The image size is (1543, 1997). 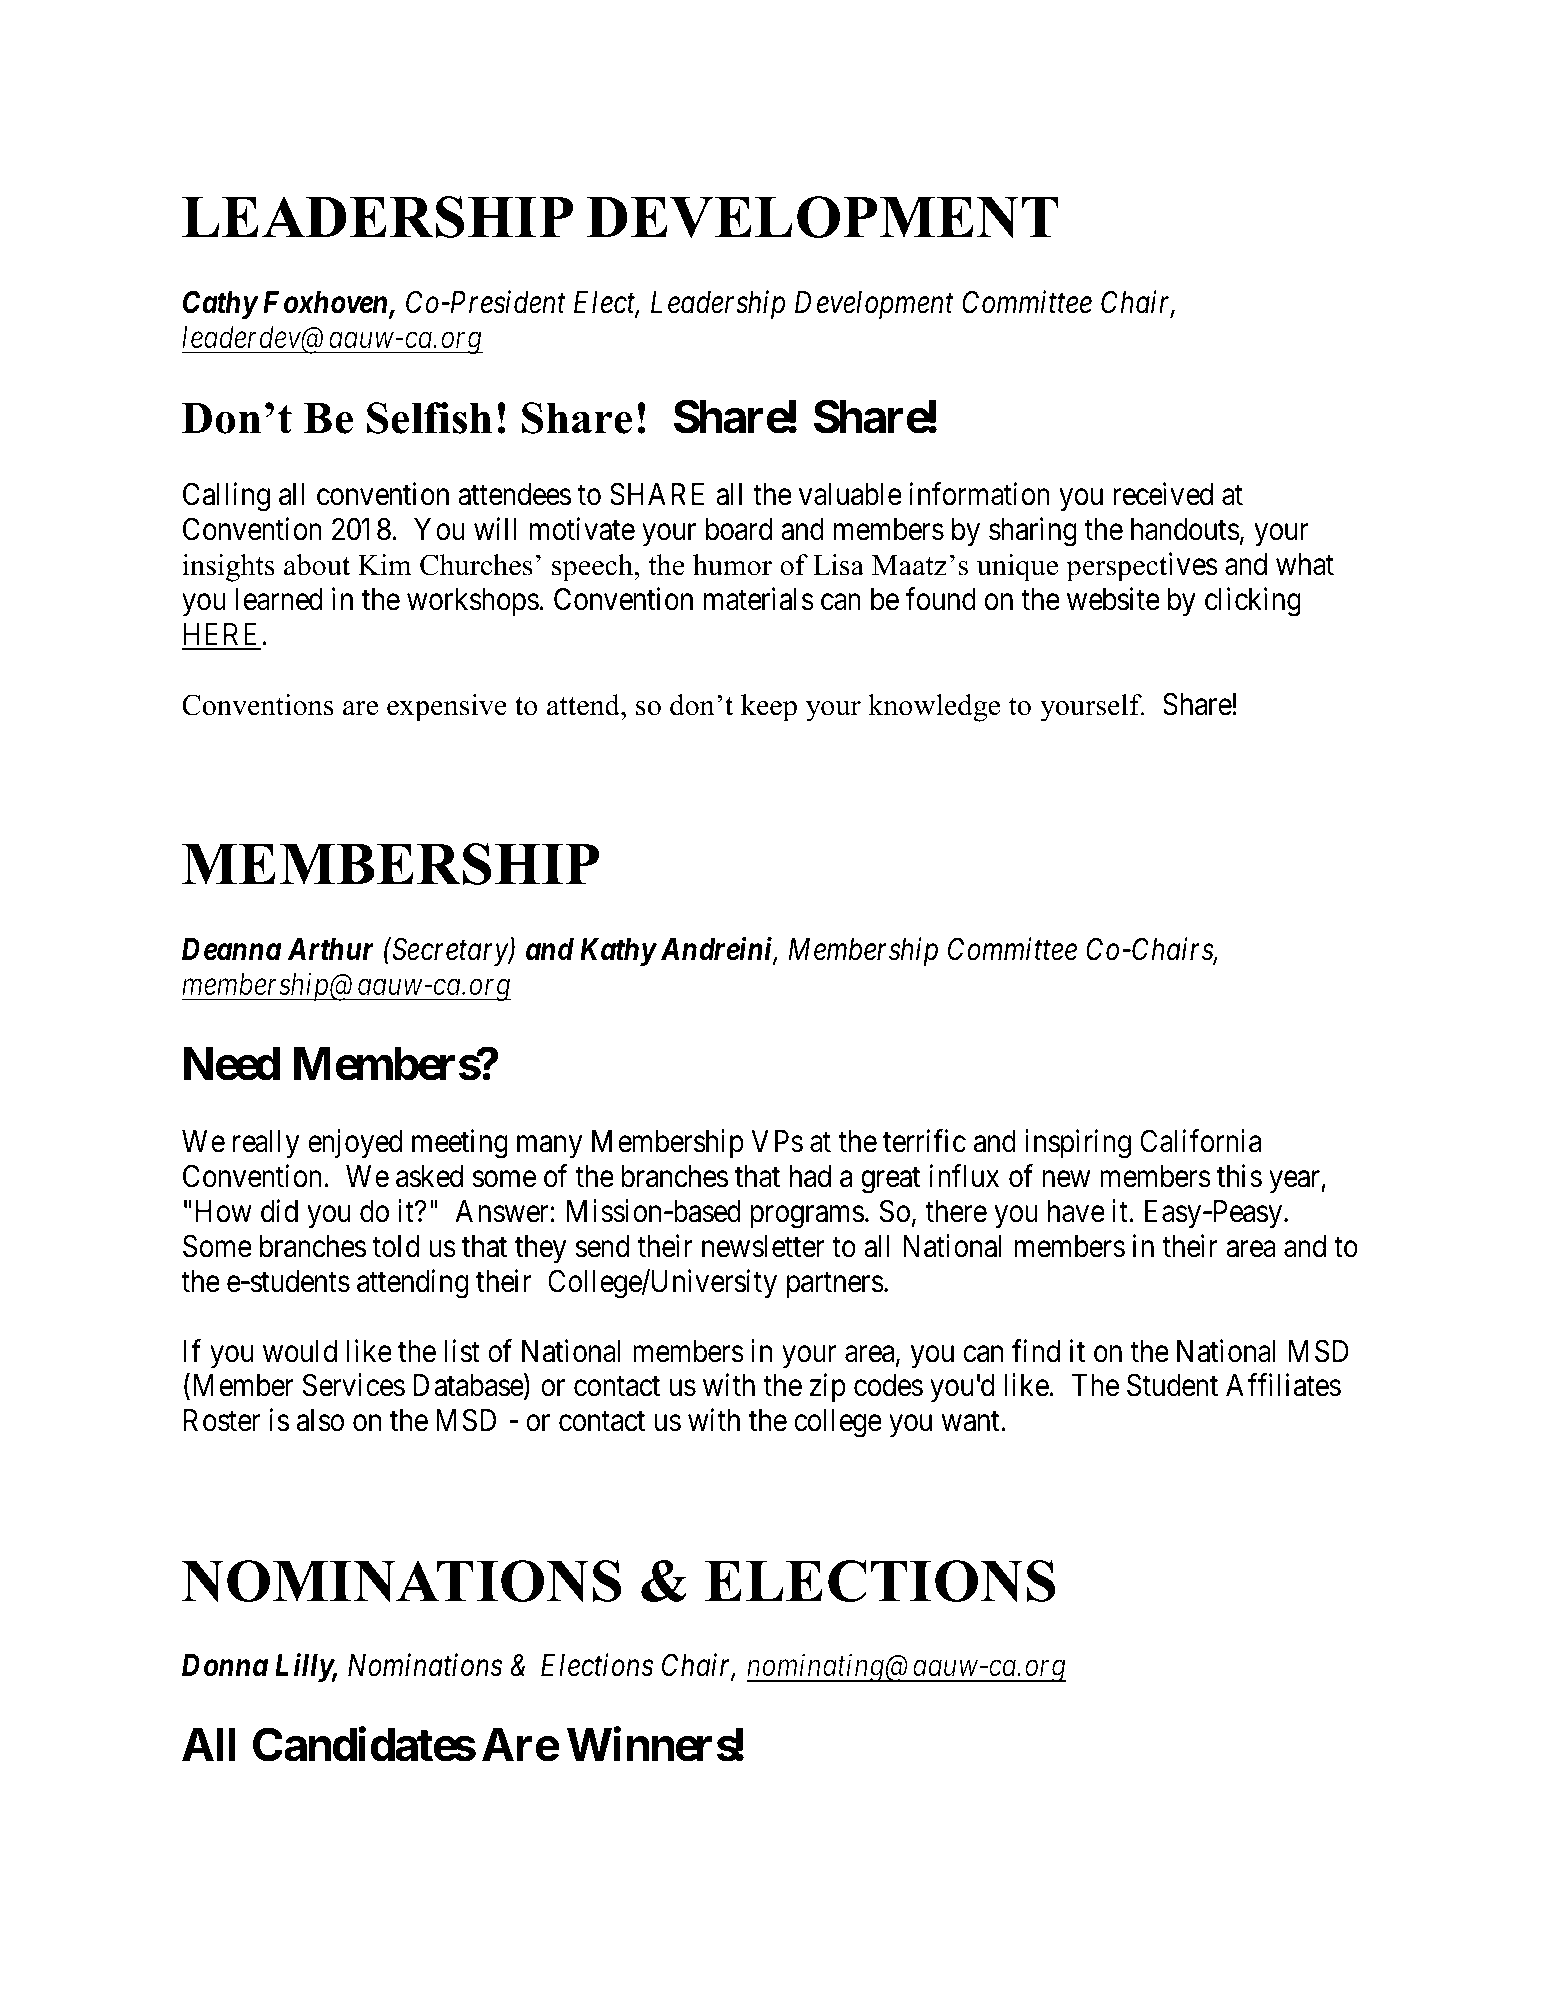 I want to click on California, so click(x=1200, y=1141).
